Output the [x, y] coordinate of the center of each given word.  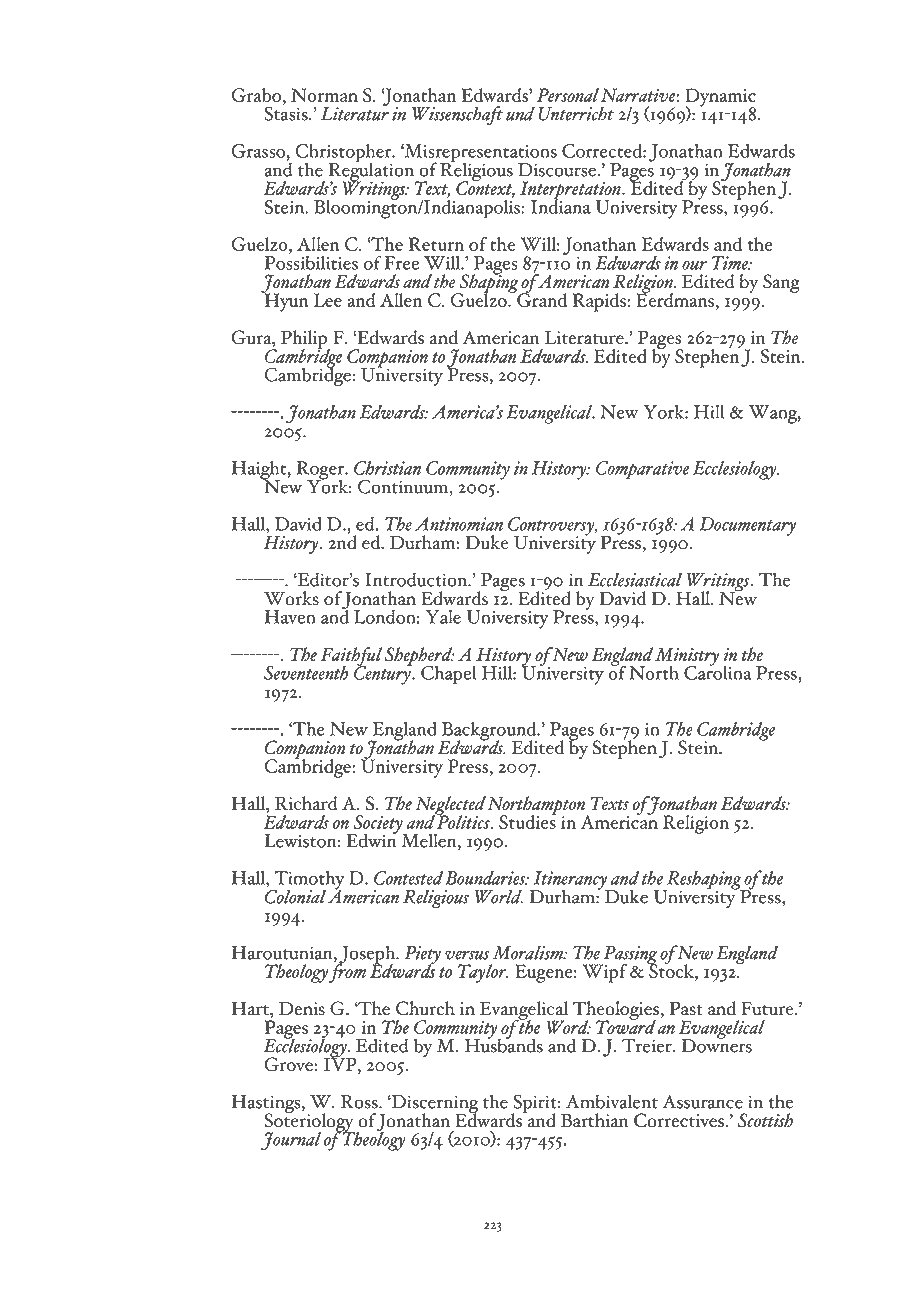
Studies [527, 821]
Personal [568, 95]
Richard [306, 803]
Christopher [345, 154]
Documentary [747, 526]
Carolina [718, 671]
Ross [360, 1102]
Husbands [504, 1044]
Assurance [703, 1102]
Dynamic [720, 98]
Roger [321, 471]
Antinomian [459, 524]
